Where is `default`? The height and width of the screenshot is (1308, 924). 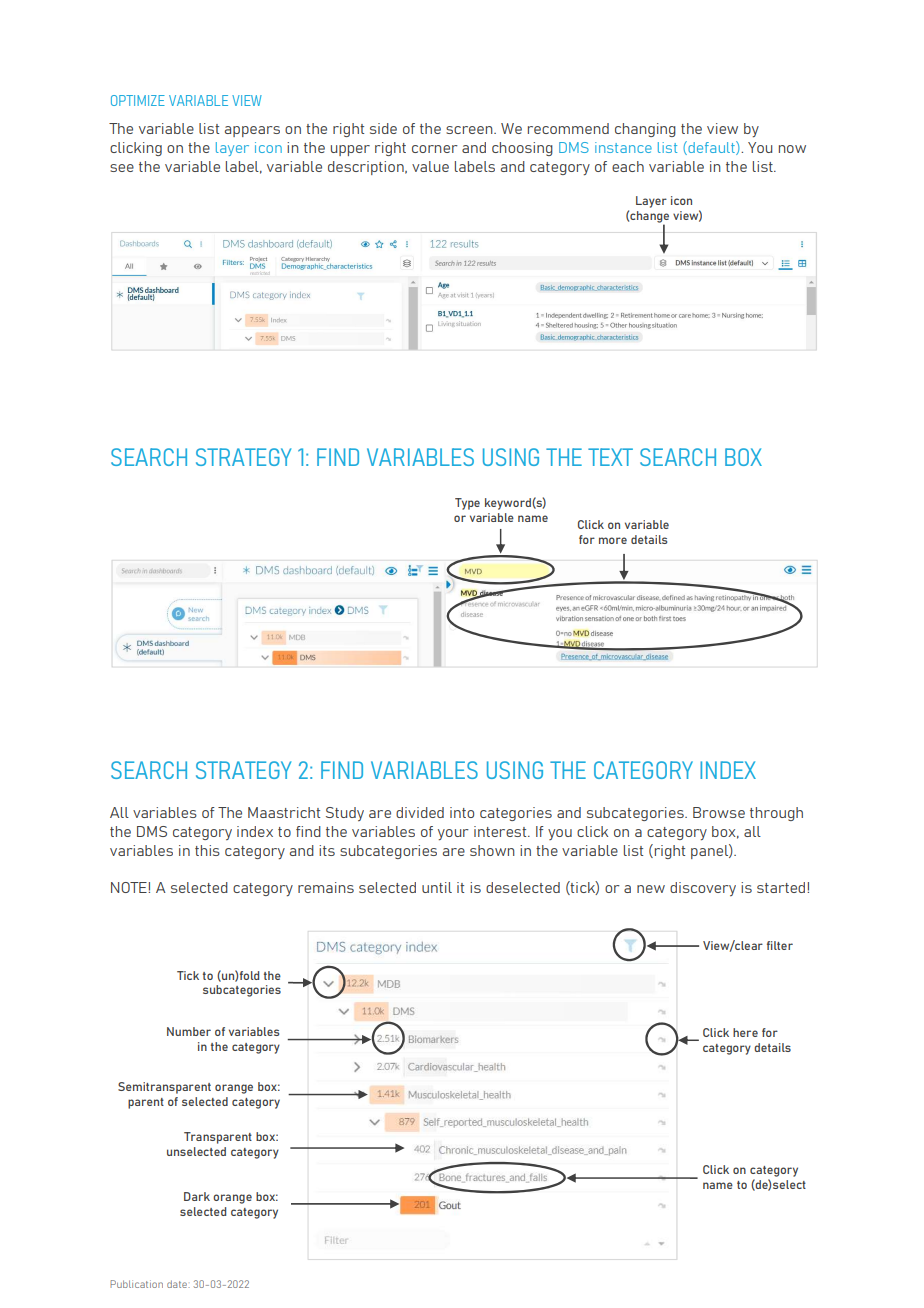 default is located at coordinates (711, 148).
